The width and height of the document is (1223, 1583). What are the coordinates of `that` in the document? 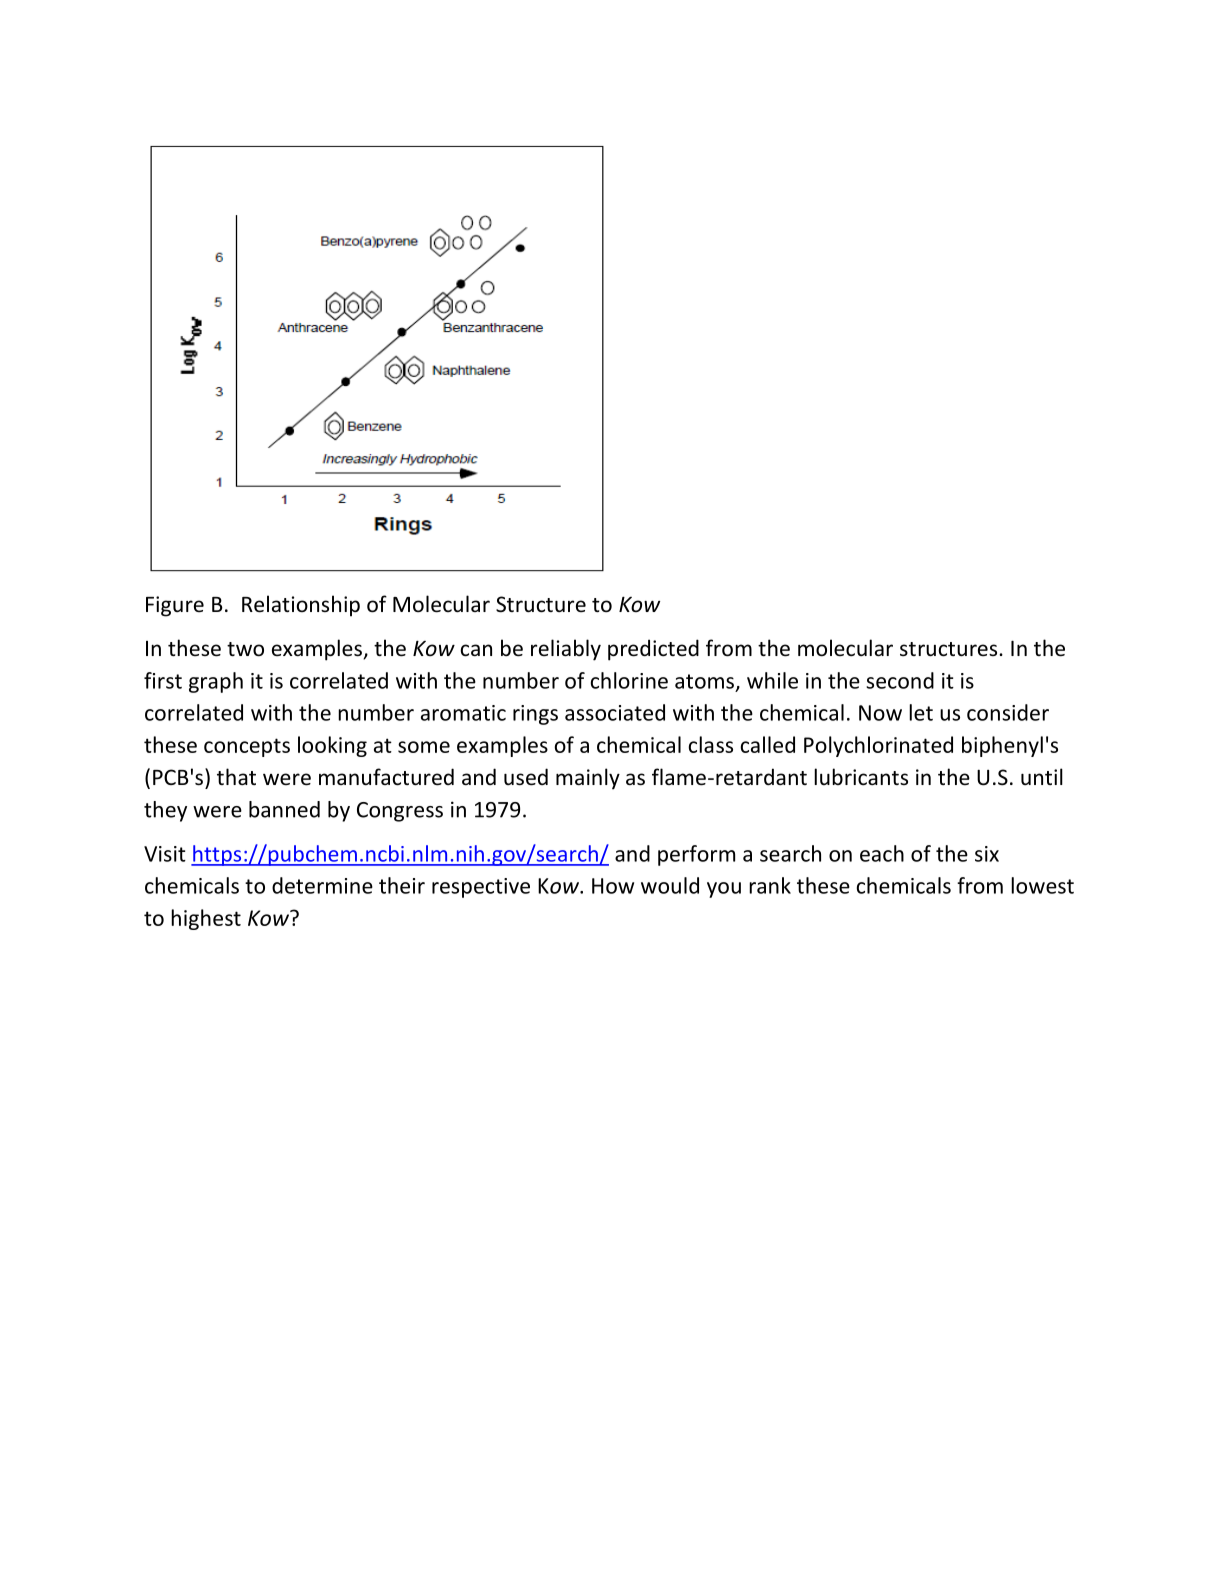 It's located at (236, 776).
